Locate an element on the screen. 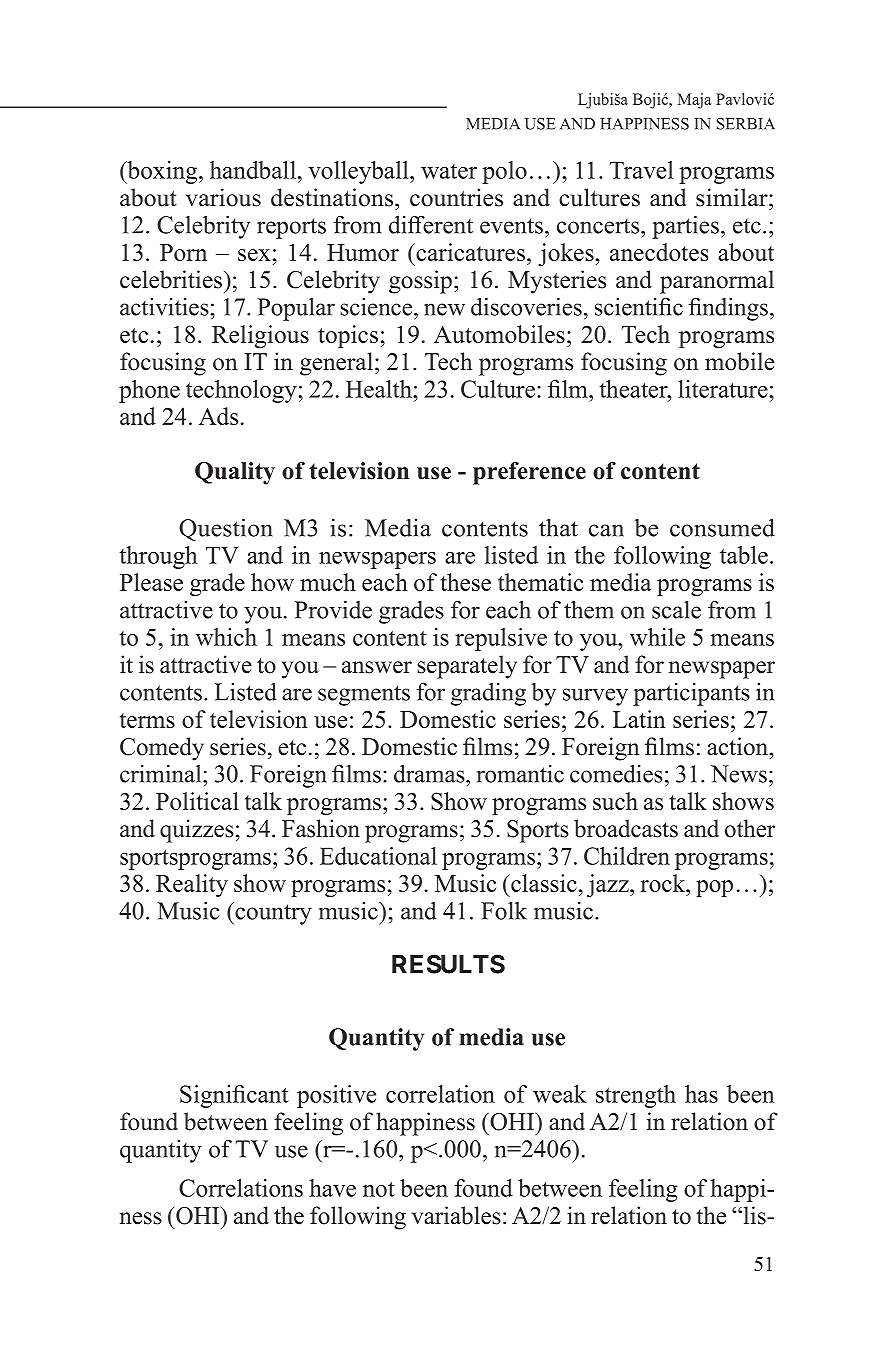 The width and height of the screenshot is (894, 1372). dramas is located at coordinates (430, 773).
